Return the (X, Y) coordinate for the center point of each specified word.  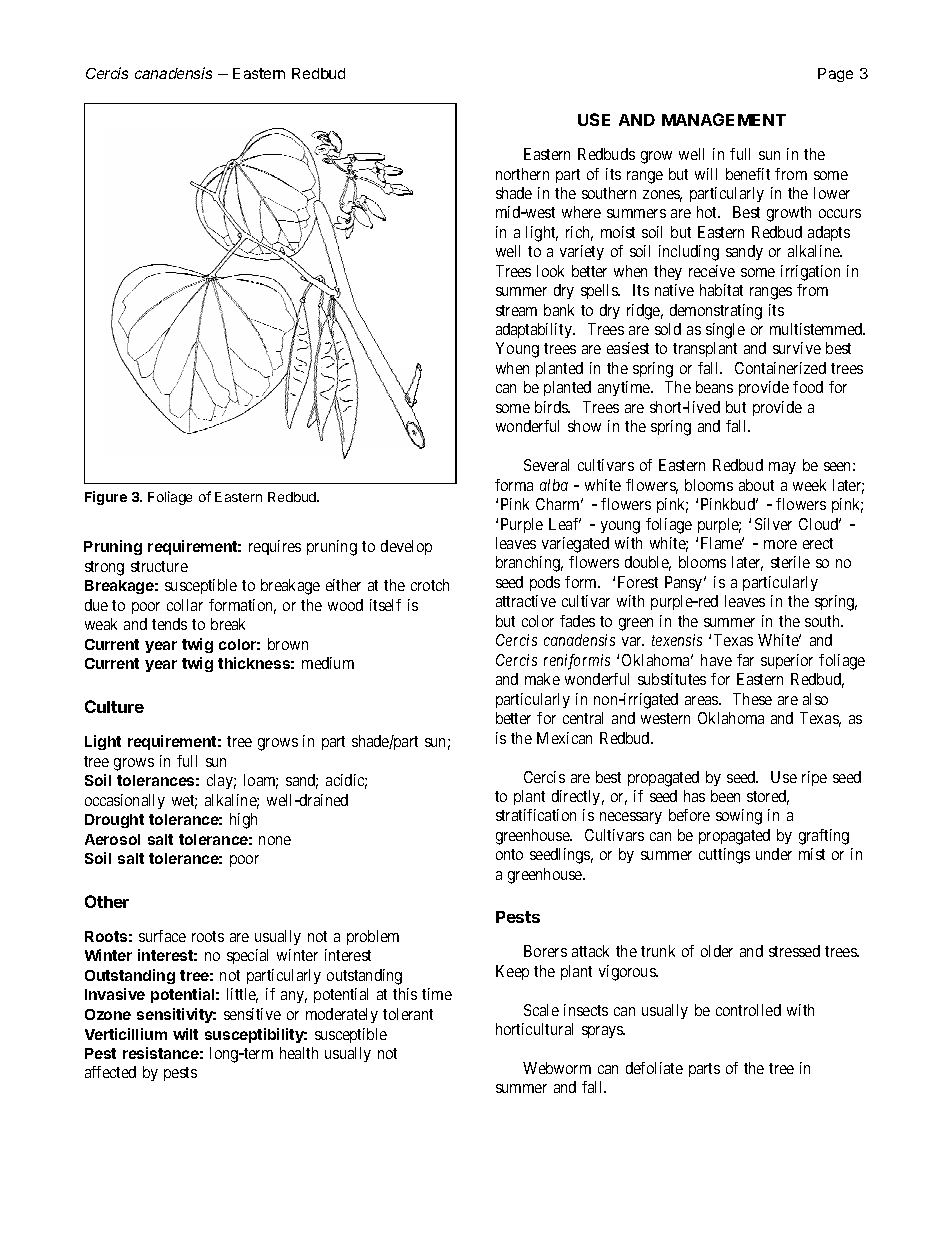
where (581, 212)
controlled (748, 1010)
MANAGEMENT (724, 119)
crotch (430, 585)
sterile (790, 562)
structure (159, 566)
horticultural (534, 1029)
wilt (185, 1034)
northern (522, 174)
